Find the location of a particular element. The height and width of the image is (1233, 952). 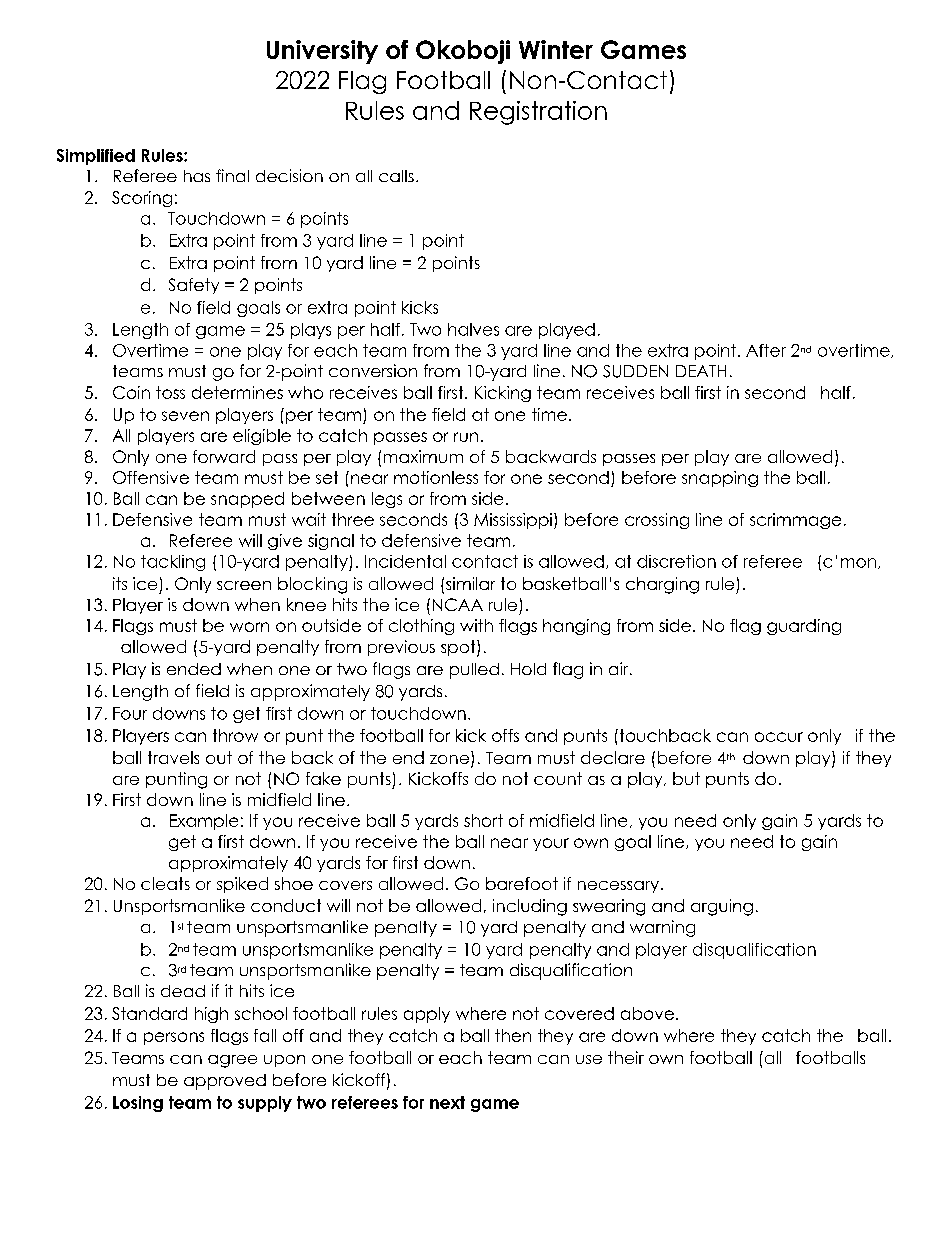

next is located at coordinates (447, 1102).
